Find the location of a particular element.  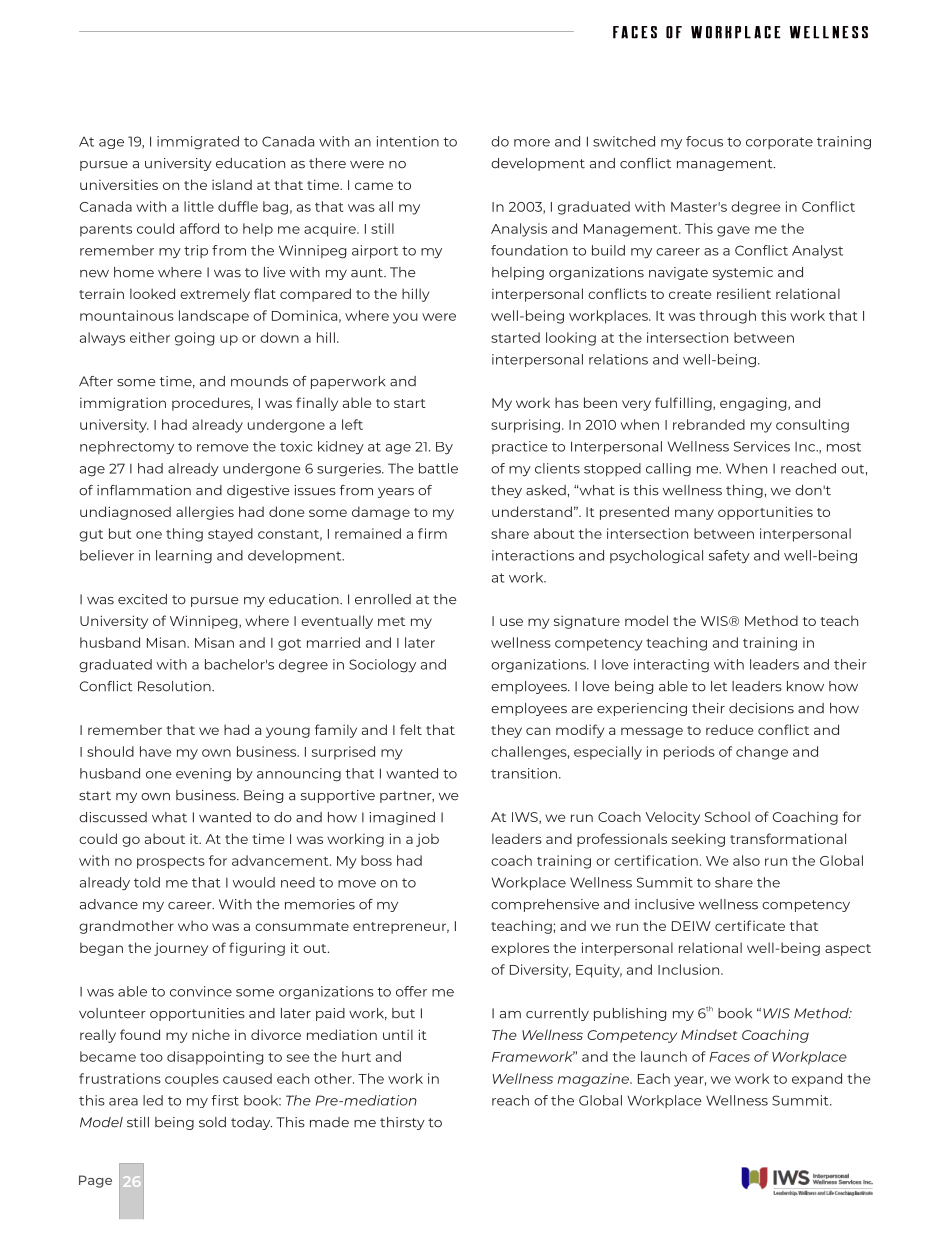

immigrated is located at coordinates (198, 143).
